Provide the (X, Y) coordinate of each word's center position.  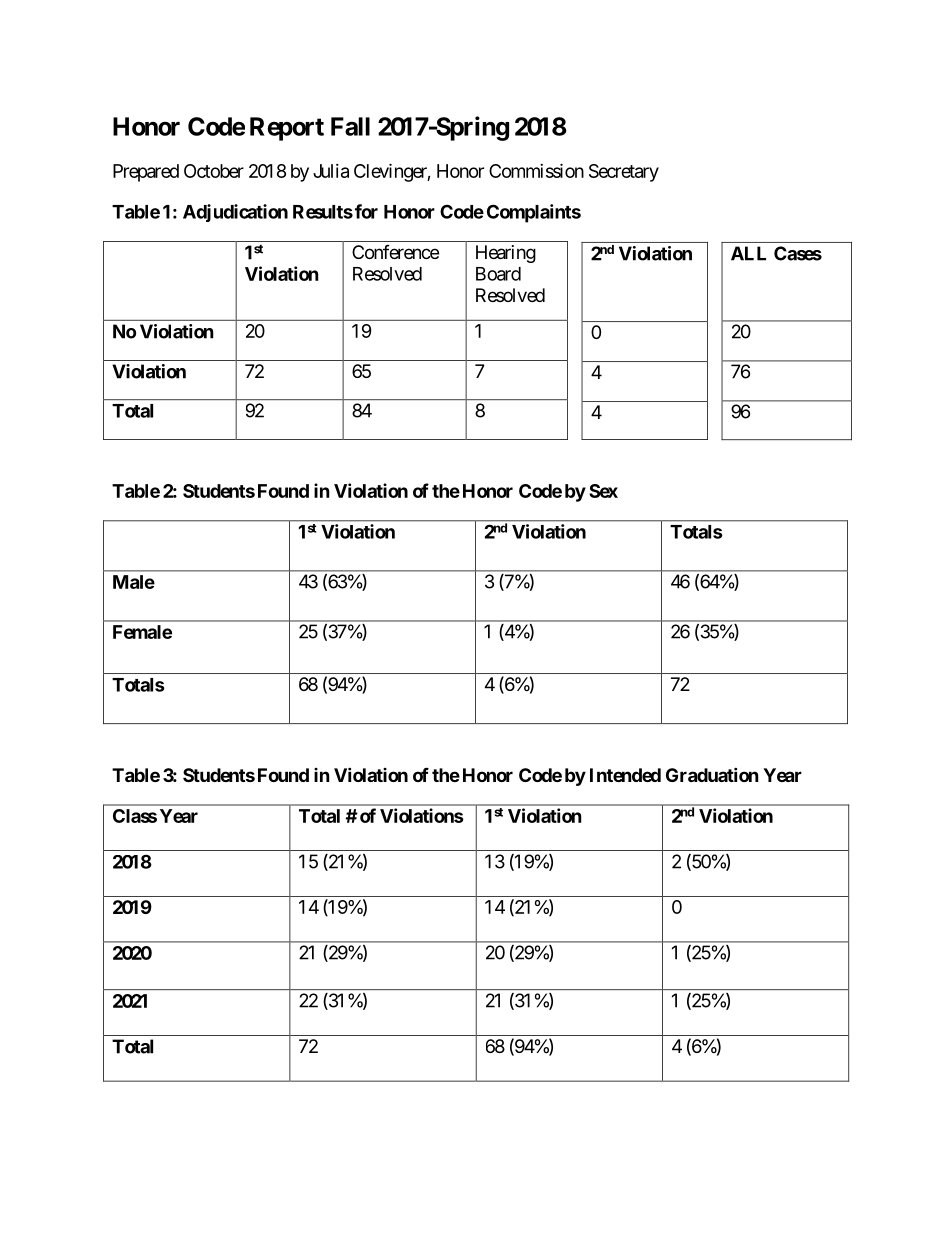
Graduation (712, 774)
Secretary (624, 173)
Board (498, 274)
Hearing (506, 254)
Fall (350, 126)
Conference (395, 252)
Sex (603, 491)
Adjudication (235, 213)
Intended (625, 775)
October (214, 171)
